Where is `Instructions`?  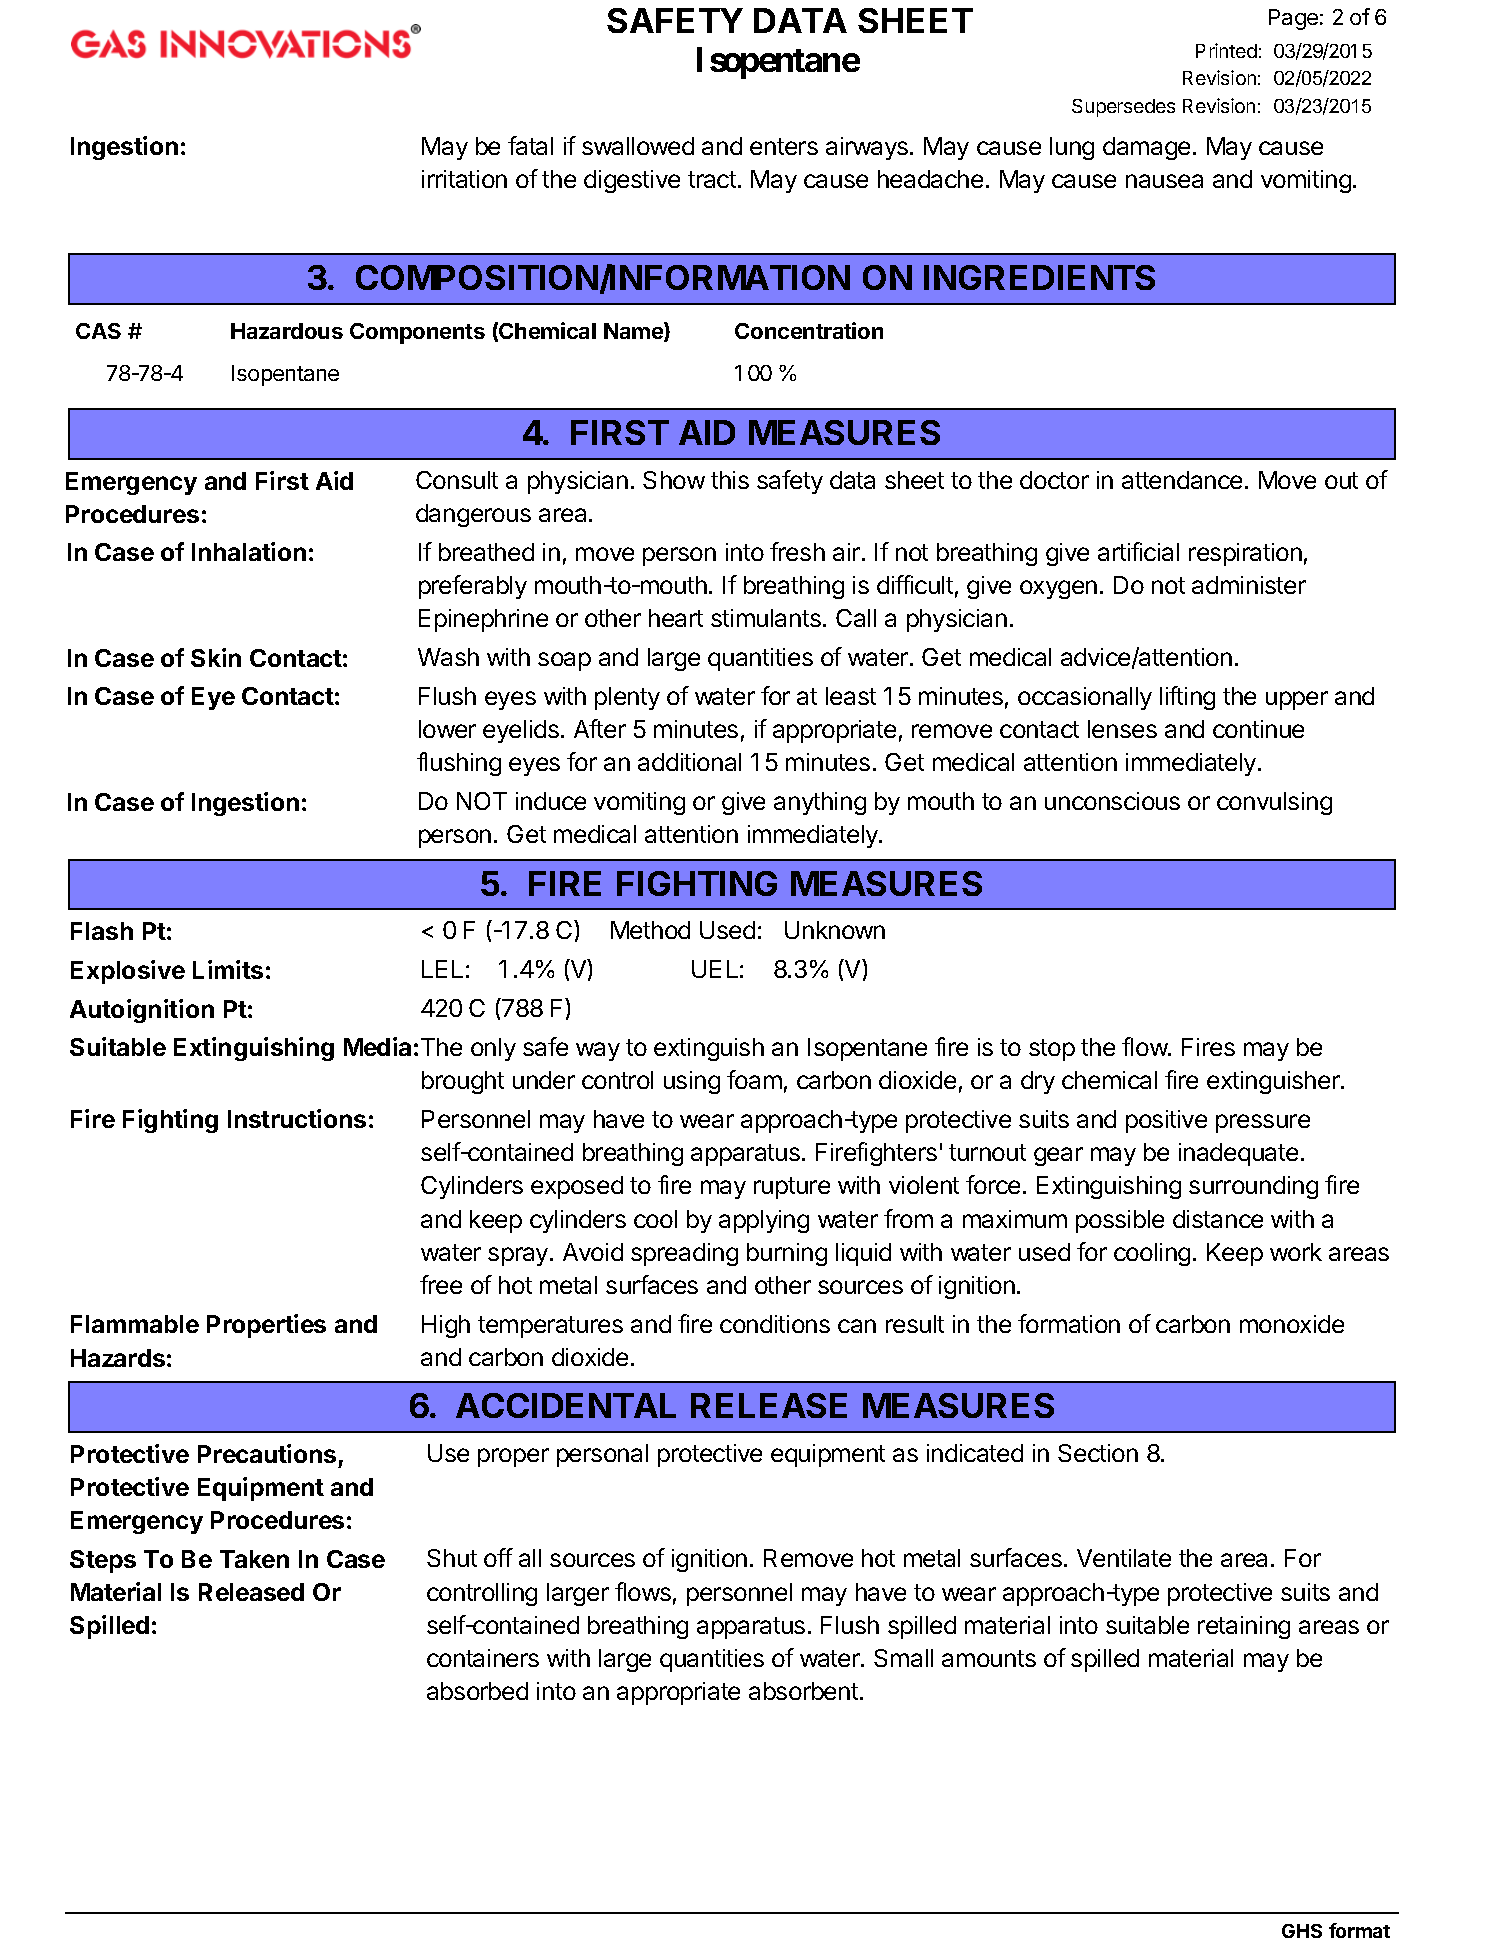
Instructions is located at coordinates (297, 1118).
